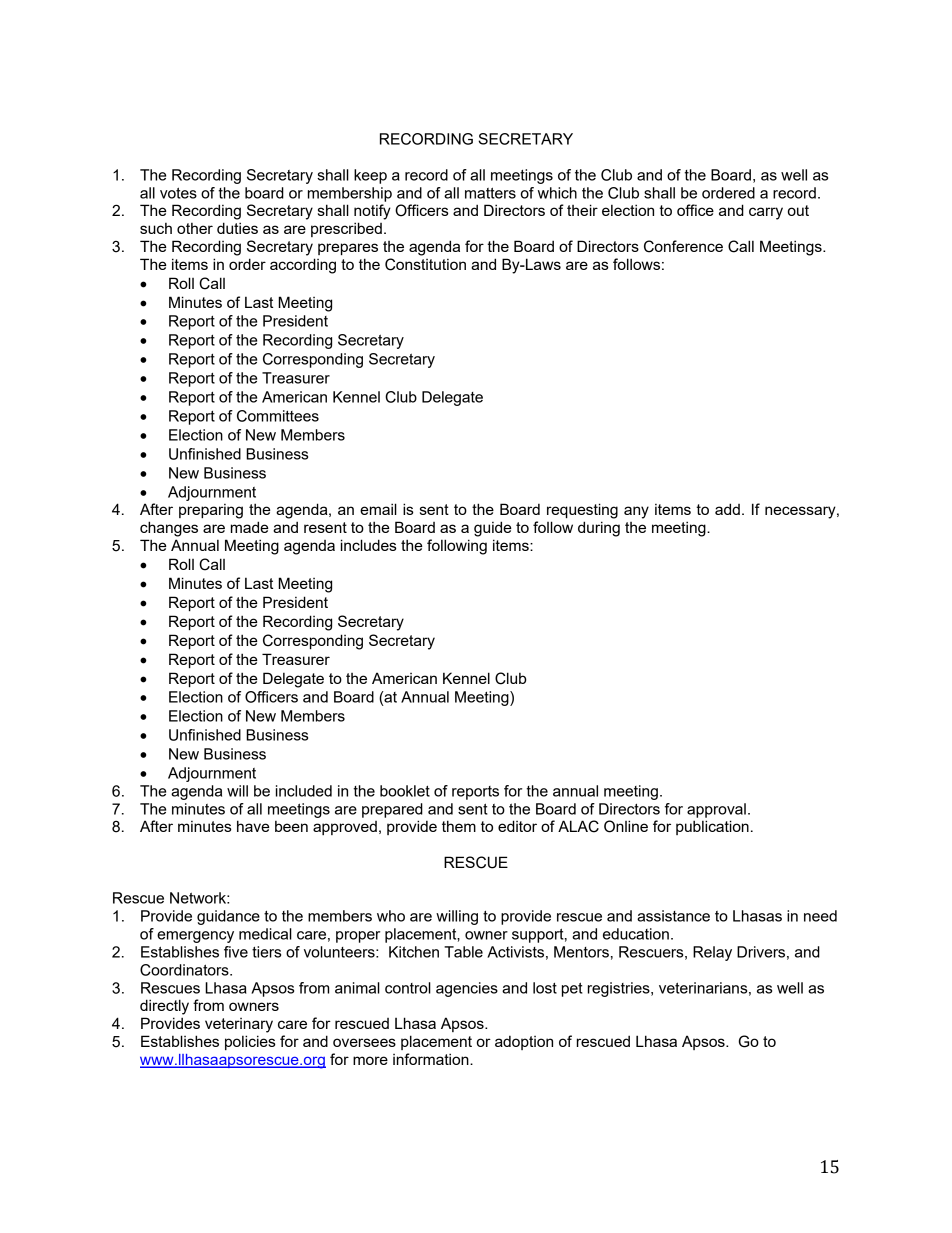  I want to click on adoption, so click(524, 1043).
